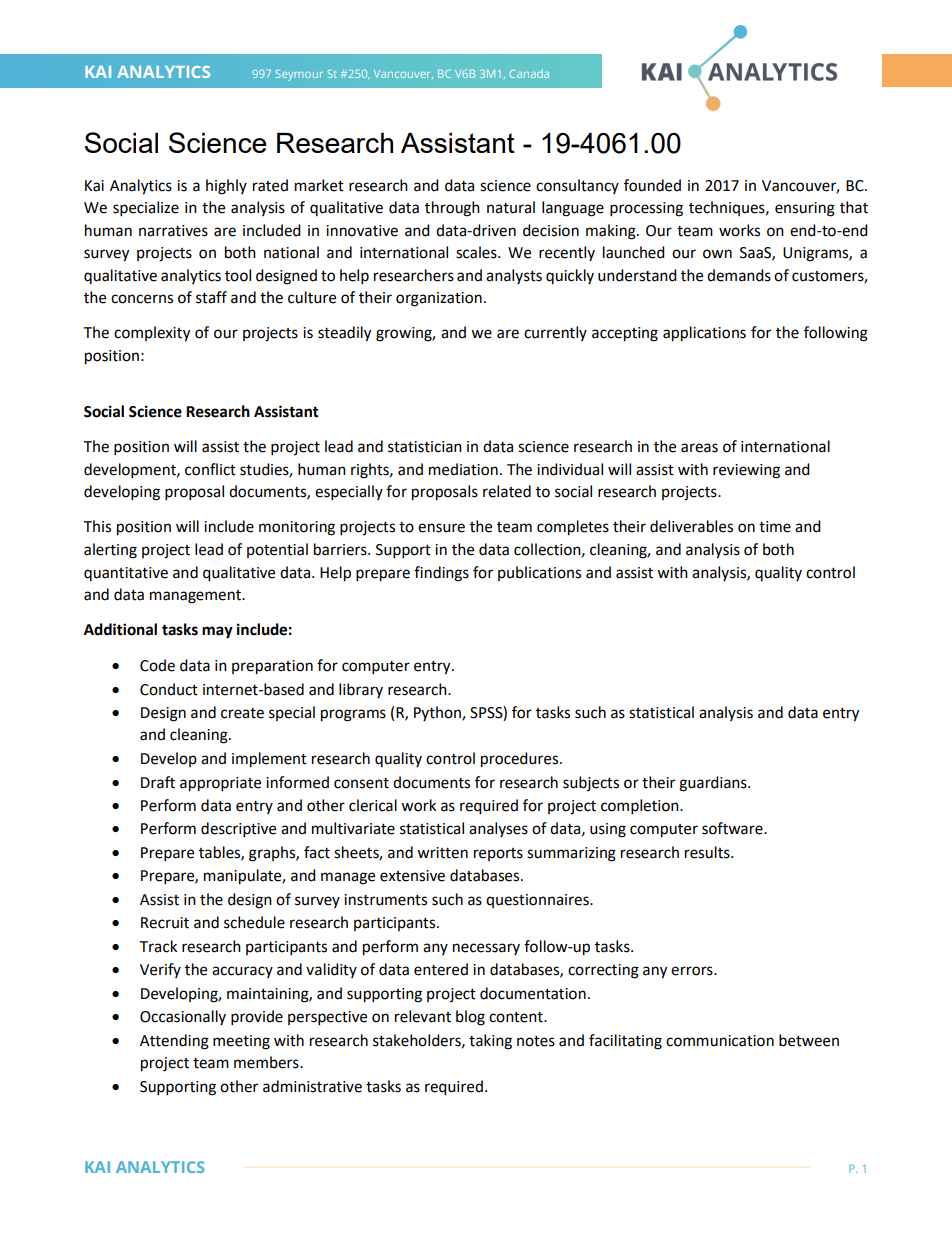  What do you see at coordinates (708, 852) in the document?
I see `results` at bounding box center [708, 852].
